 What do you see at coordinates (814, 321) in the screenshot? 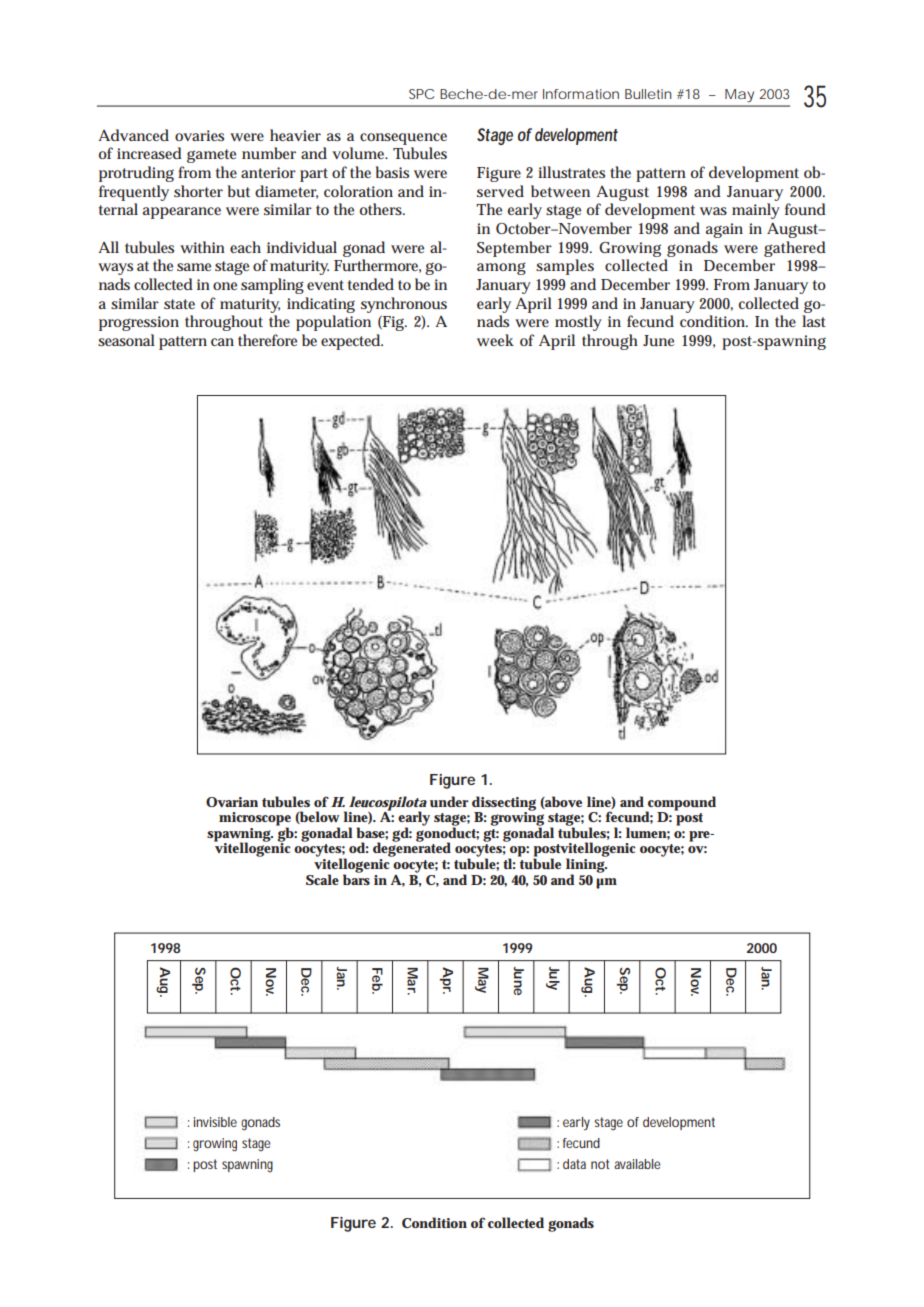
I see `last` at bounding box center [814, 321].
